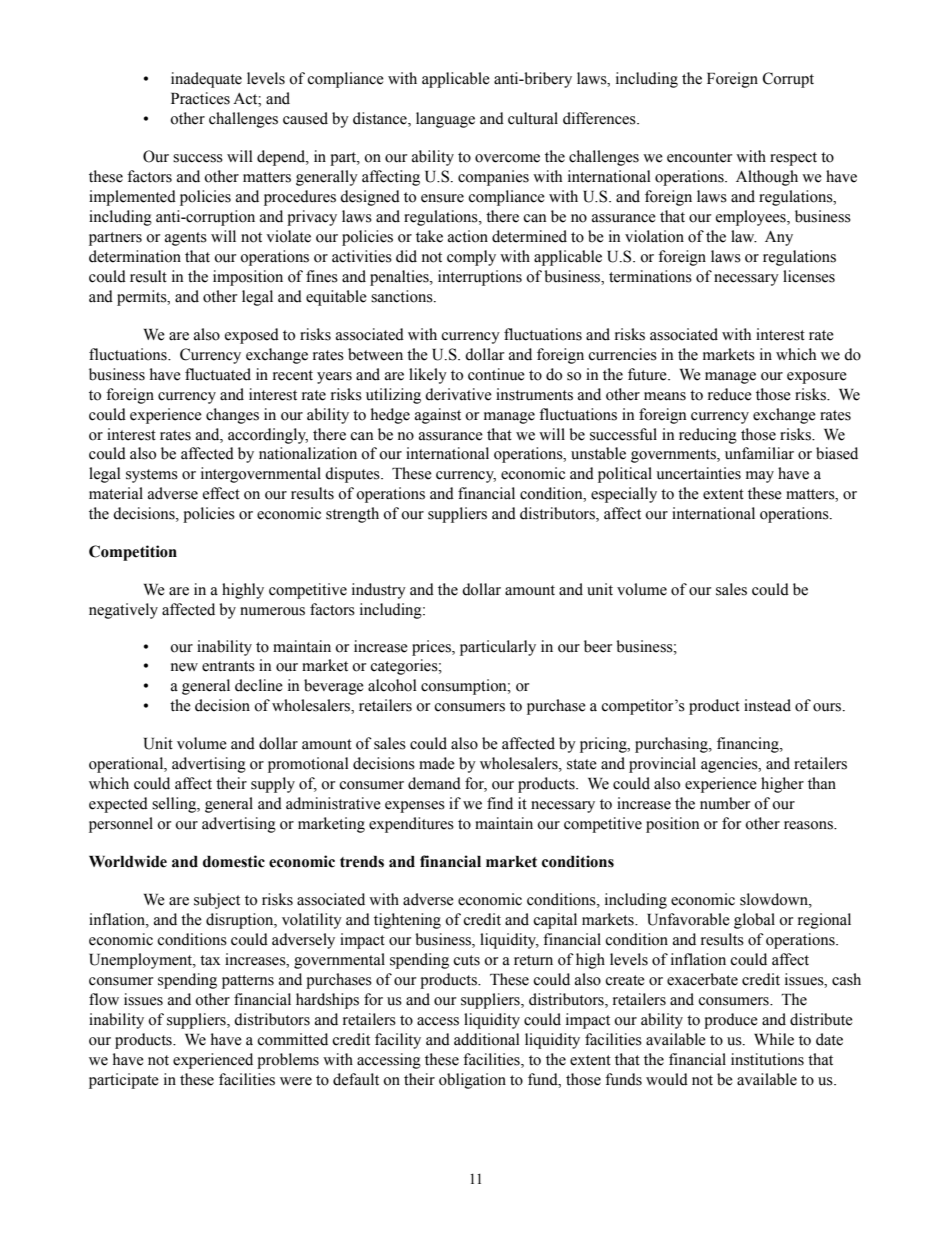 The width and height of the screenshot is (952, 1233). Describe the element at coordinates (760, 477) in the screenshot. I see `may` at that location.
